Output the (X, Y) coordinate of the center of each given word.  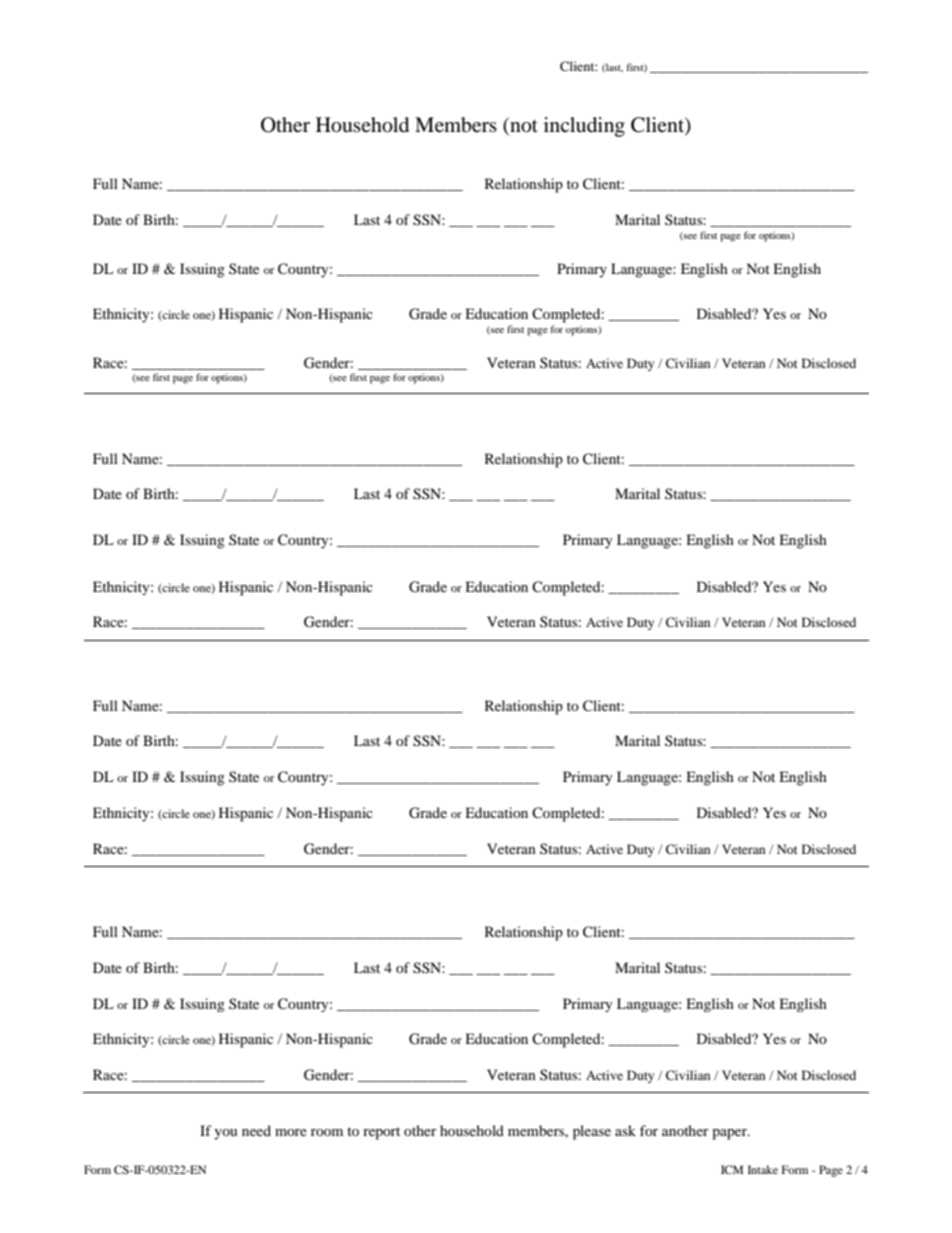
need (256, 1130)
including (584, 127)
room (327, 1132)
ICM (732, 1169)
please (592, 1132)
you (225, 1134)
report (381, 1133)
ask (625, 1130)
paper (730, 1134)
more (291, 1132)
